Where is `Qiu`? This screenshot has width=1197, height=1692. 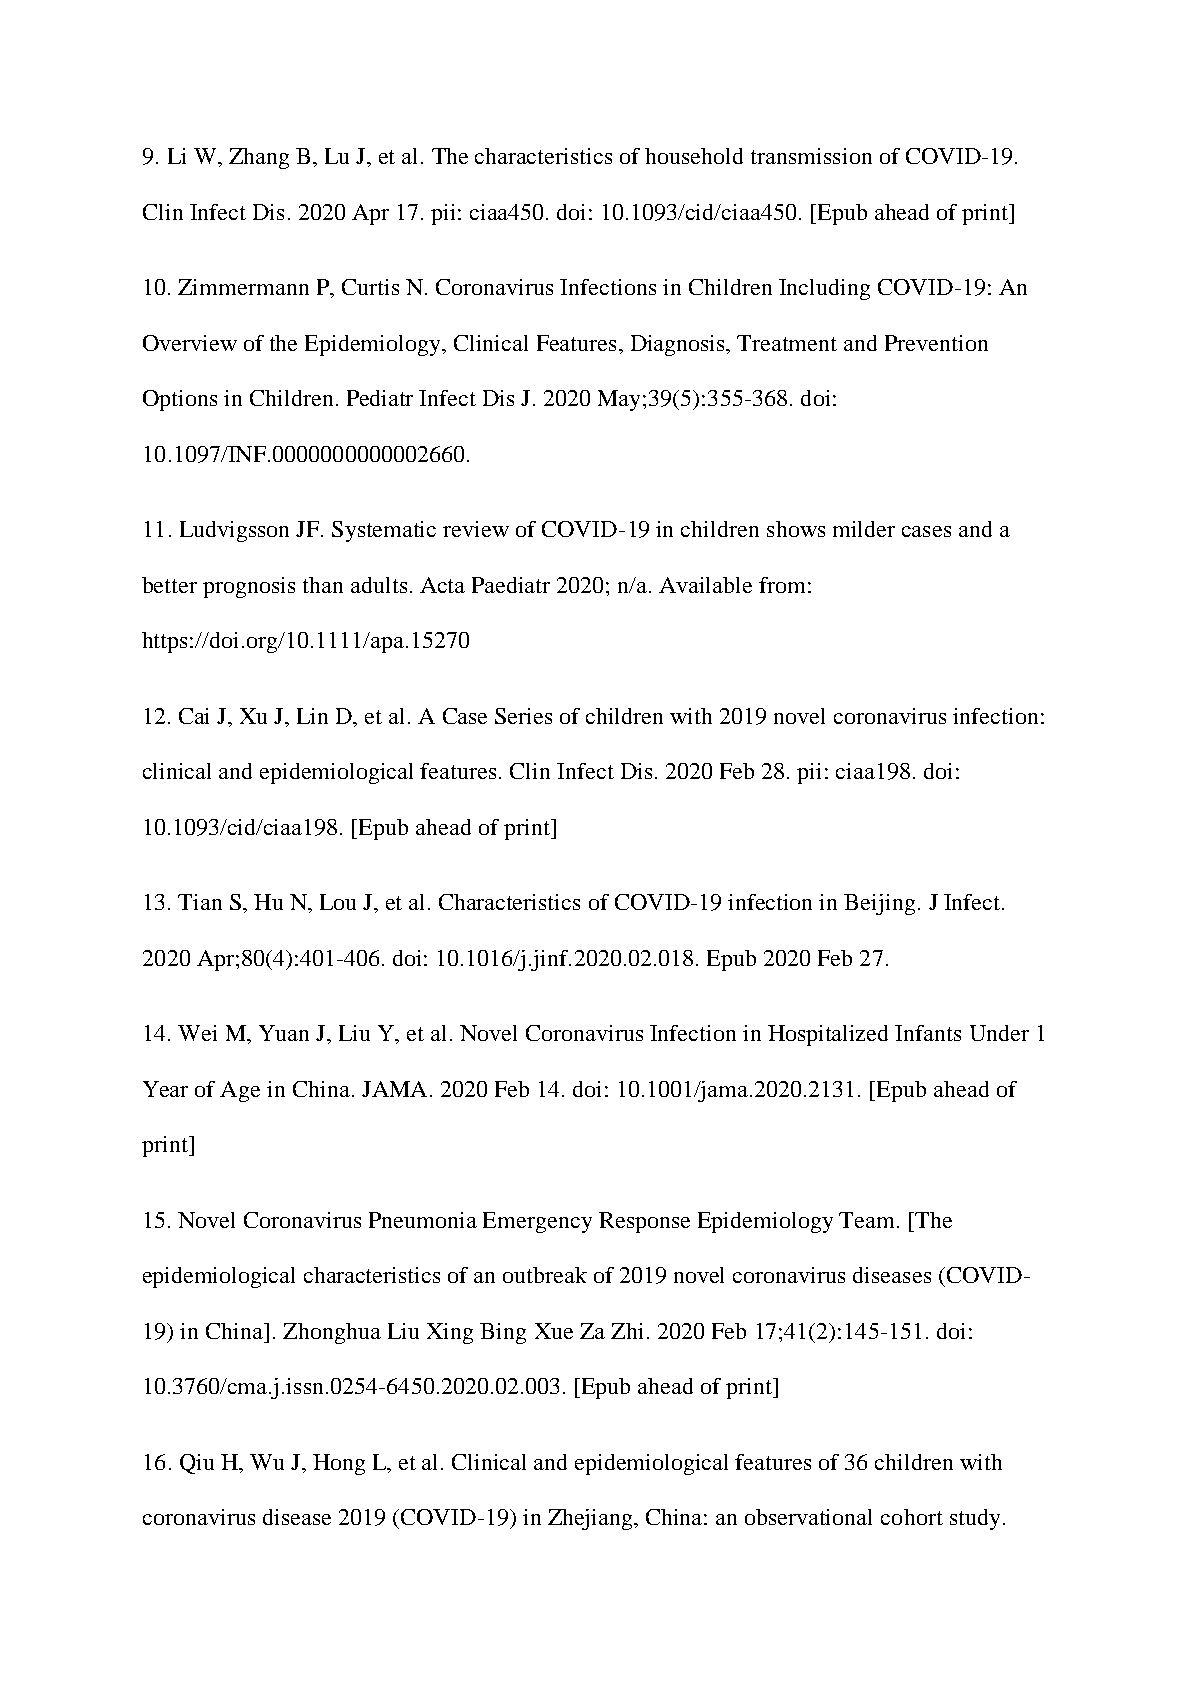 Qiu is located at coordinates (197, 1464).
